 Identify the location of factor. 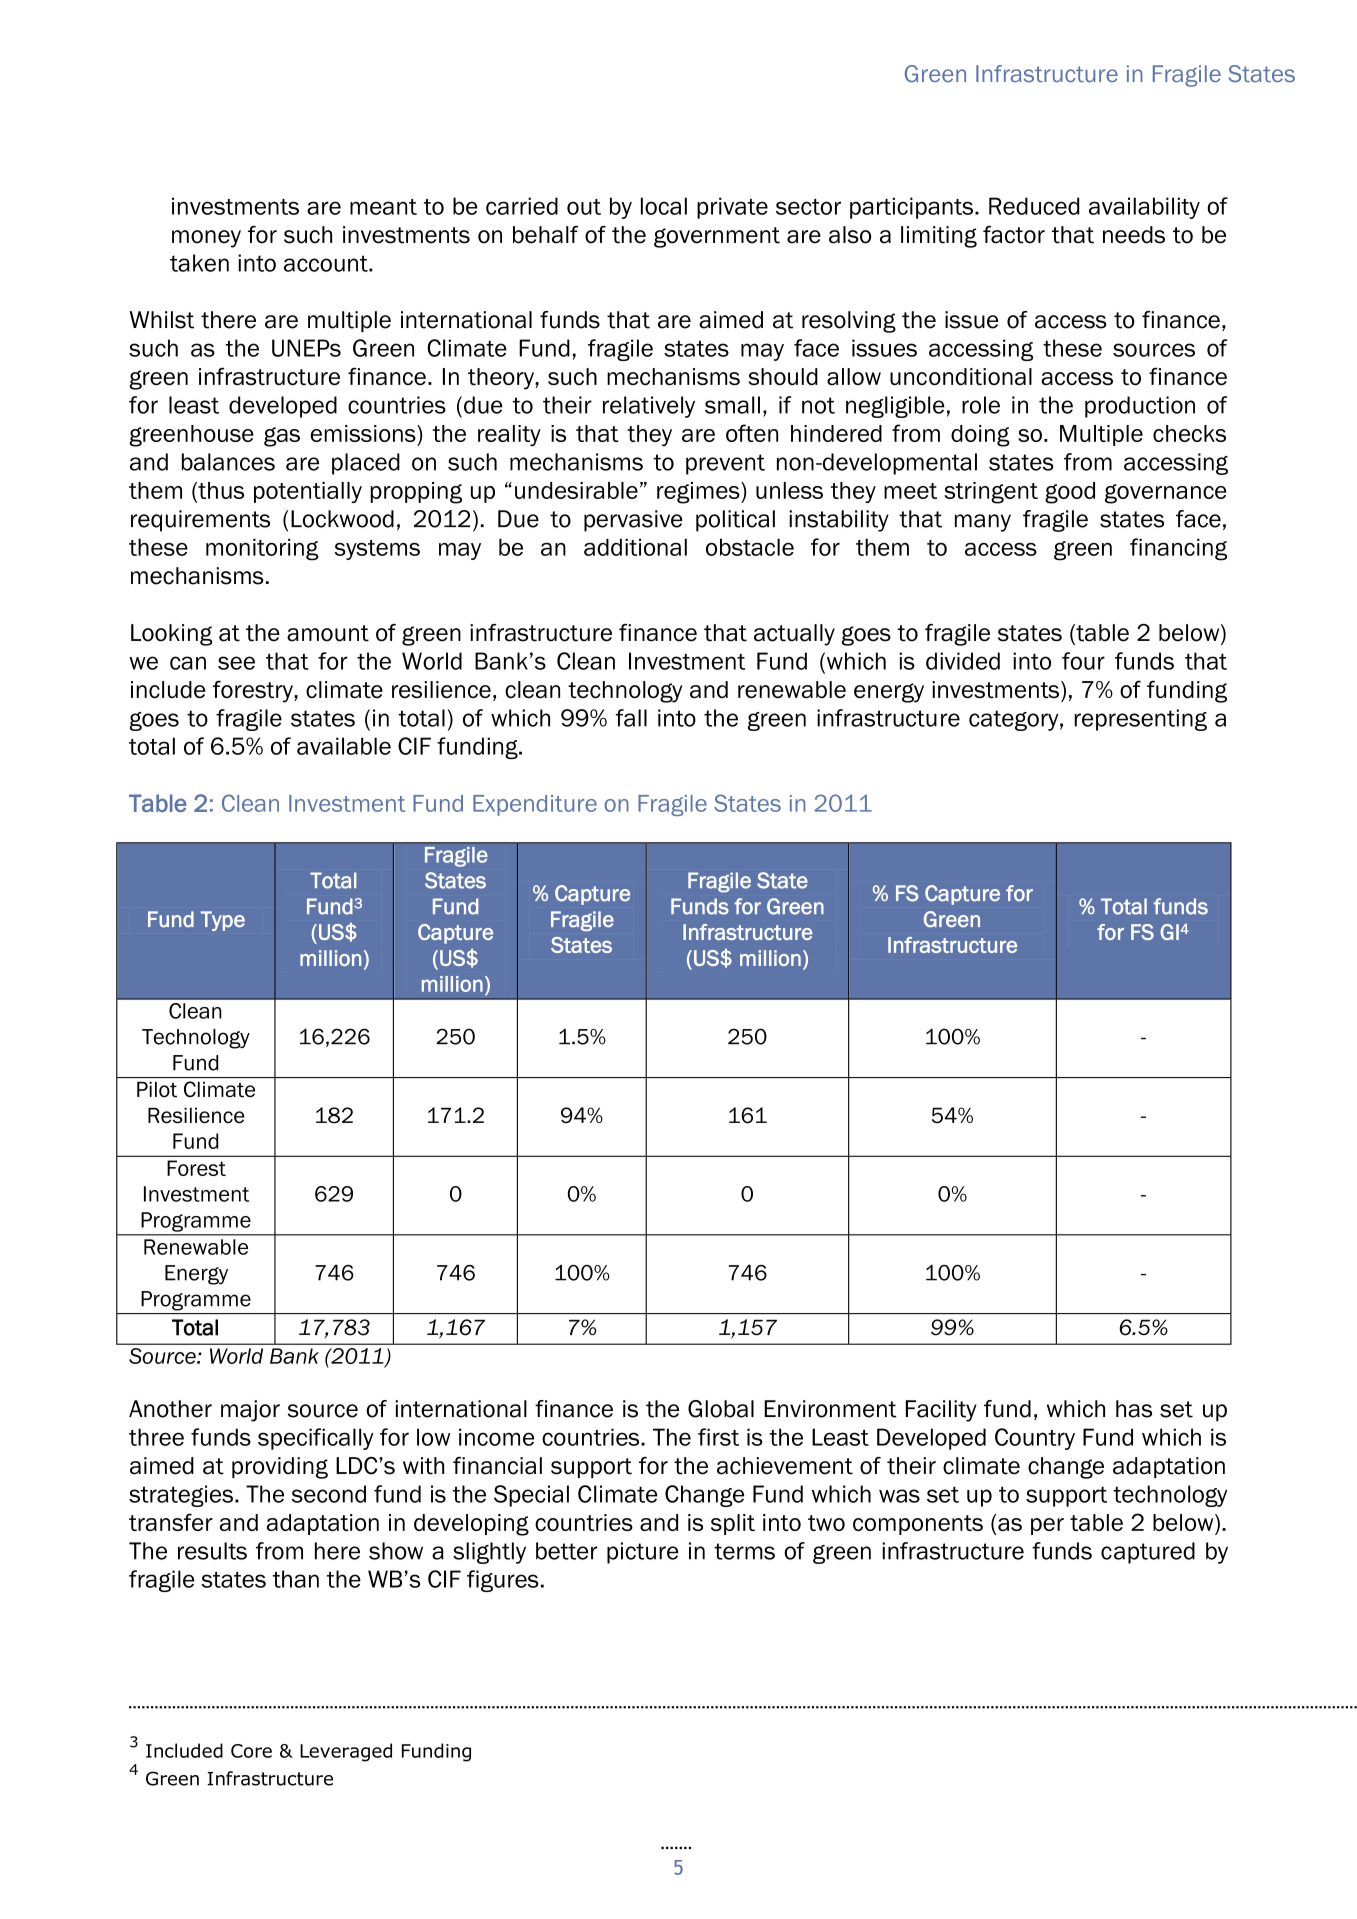
(1014, 235).
